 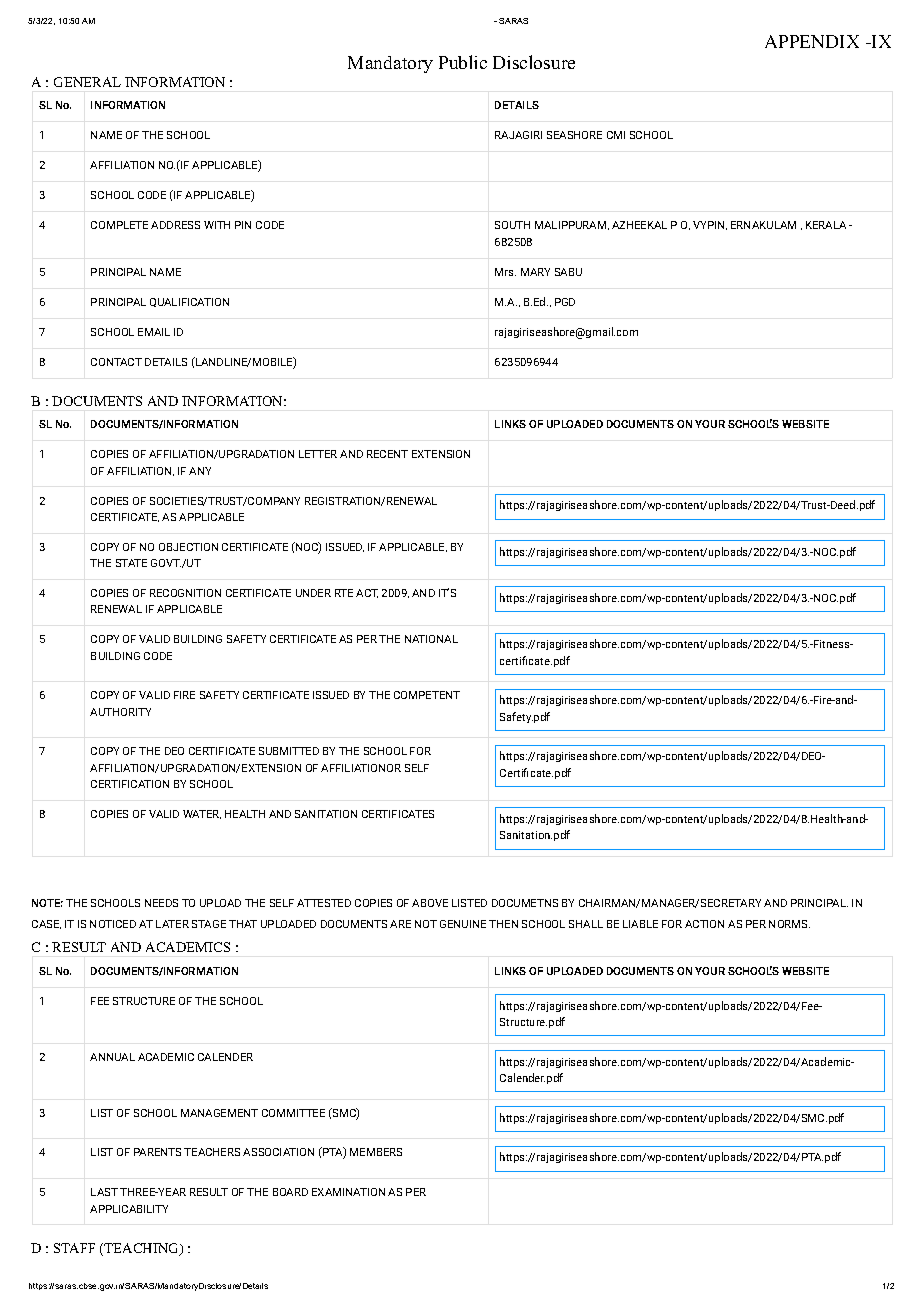 What do you see at coordinates (348, 1192) in the screenshot?
I see `EXAMINATION` at bounding box center [348, 1192].
